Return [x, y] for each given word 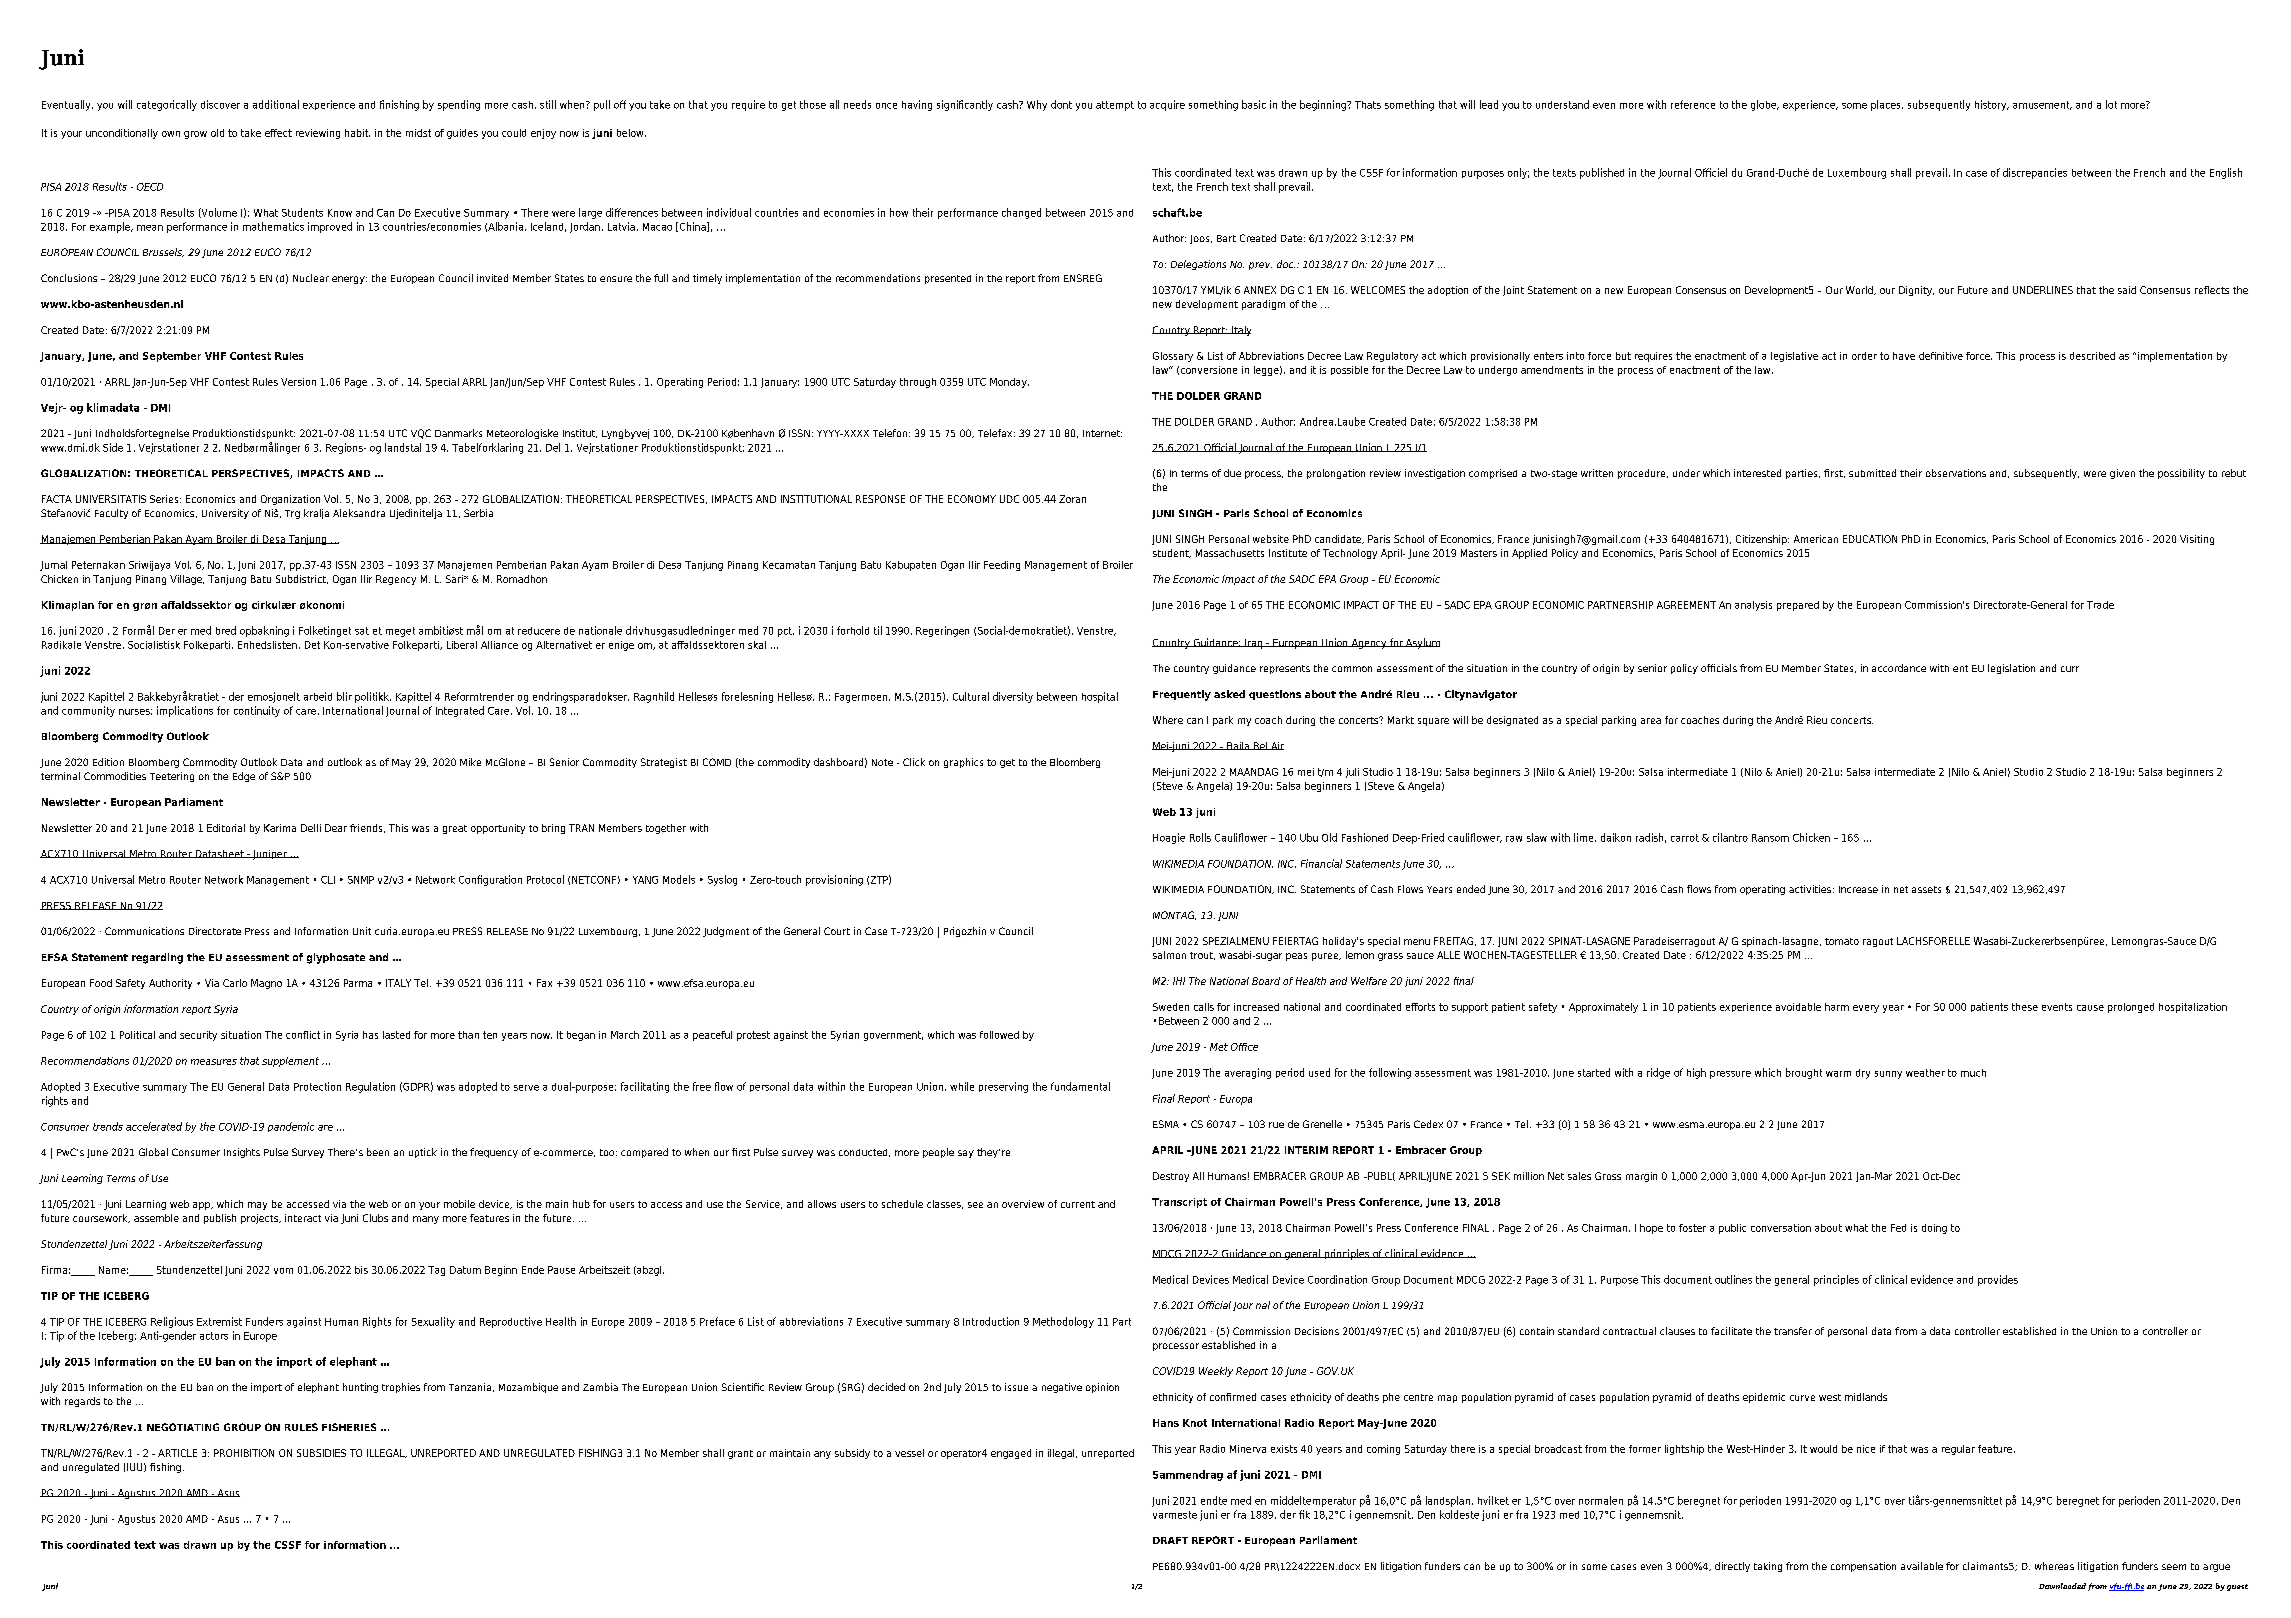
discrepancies [2035, 173]
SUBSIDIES [321, 1453]
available [1922, 1566]
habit [357, 133]
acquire [1167, 105]
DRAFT [1170, 1540]
